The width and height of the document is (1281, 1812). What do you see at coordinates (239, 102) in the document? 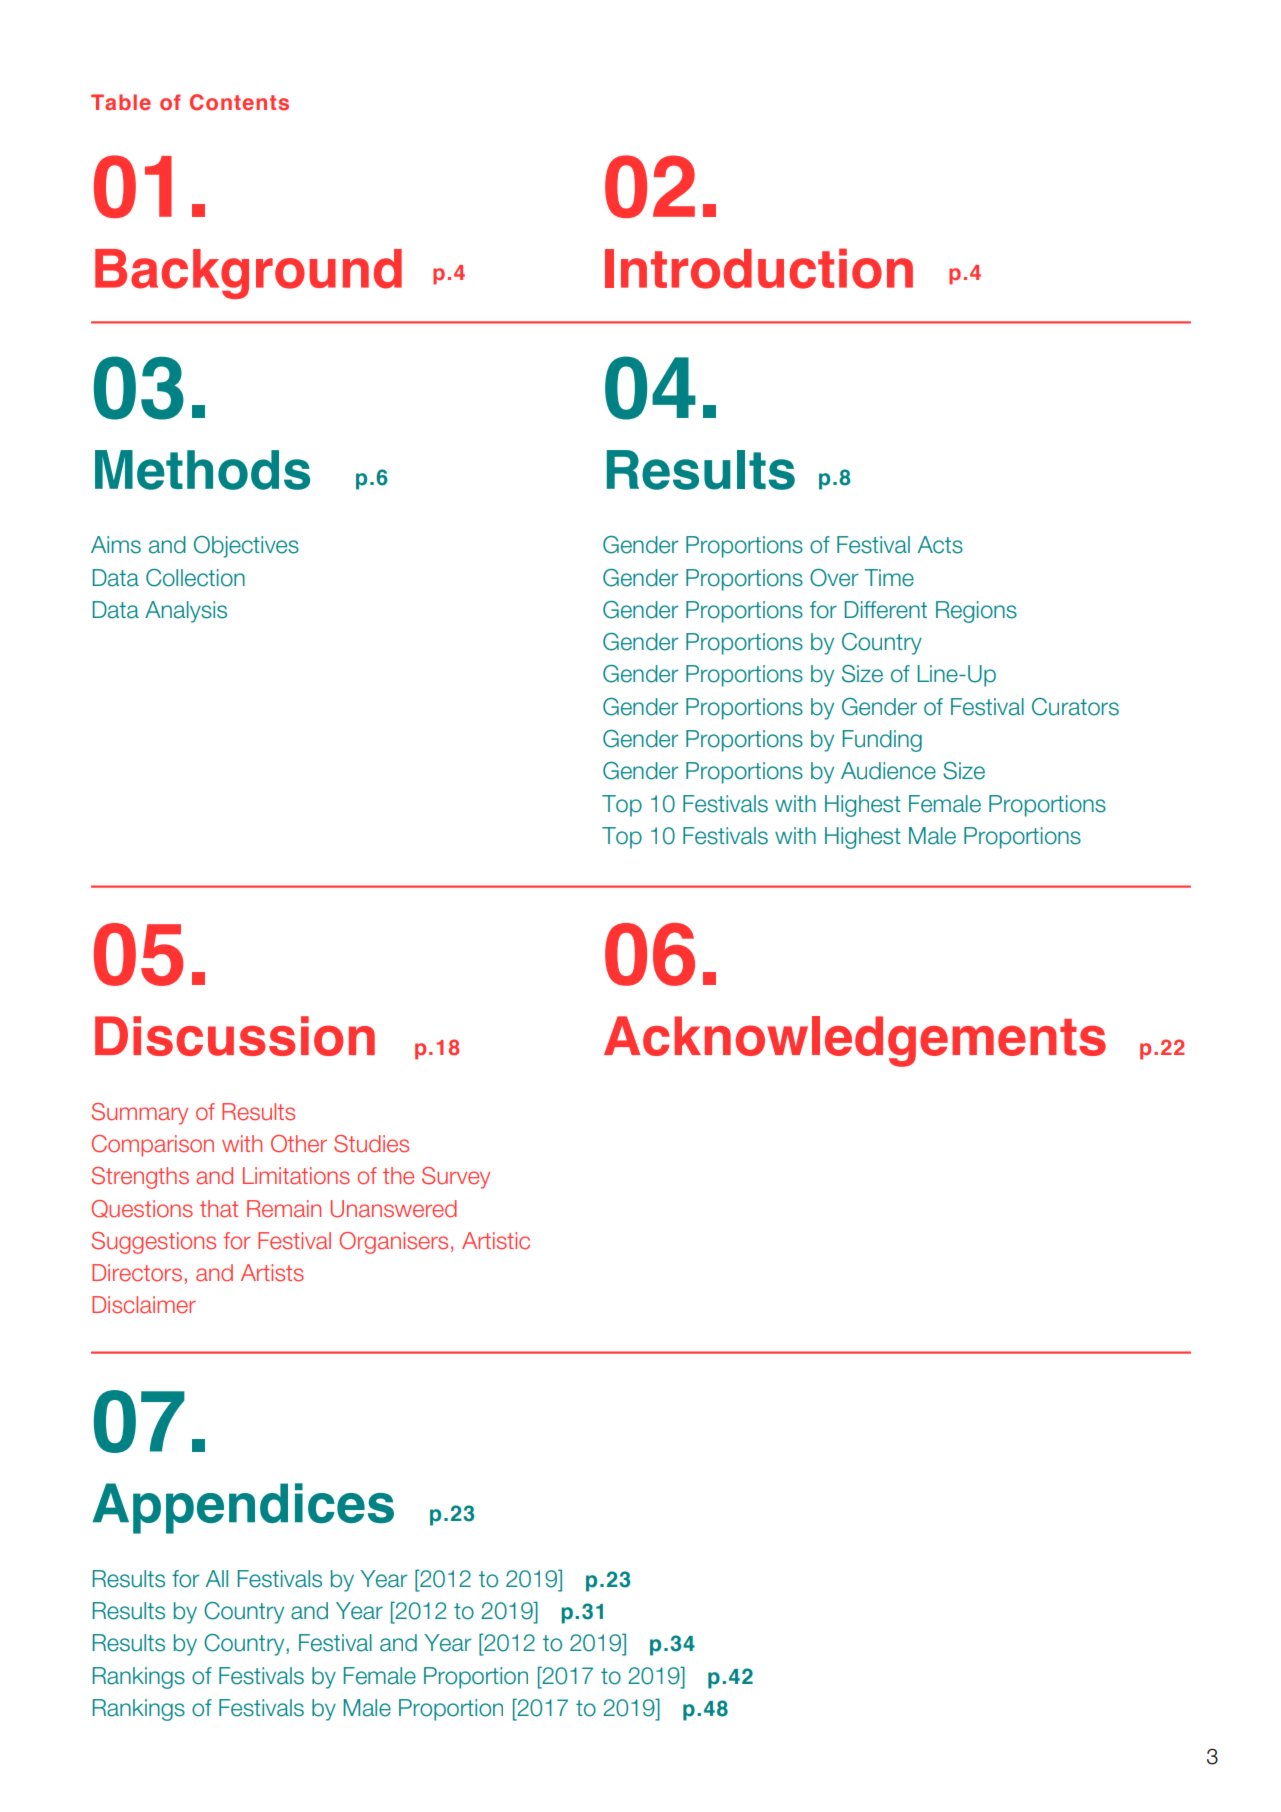
I see `Contents` at bounding box center [239, 102].
